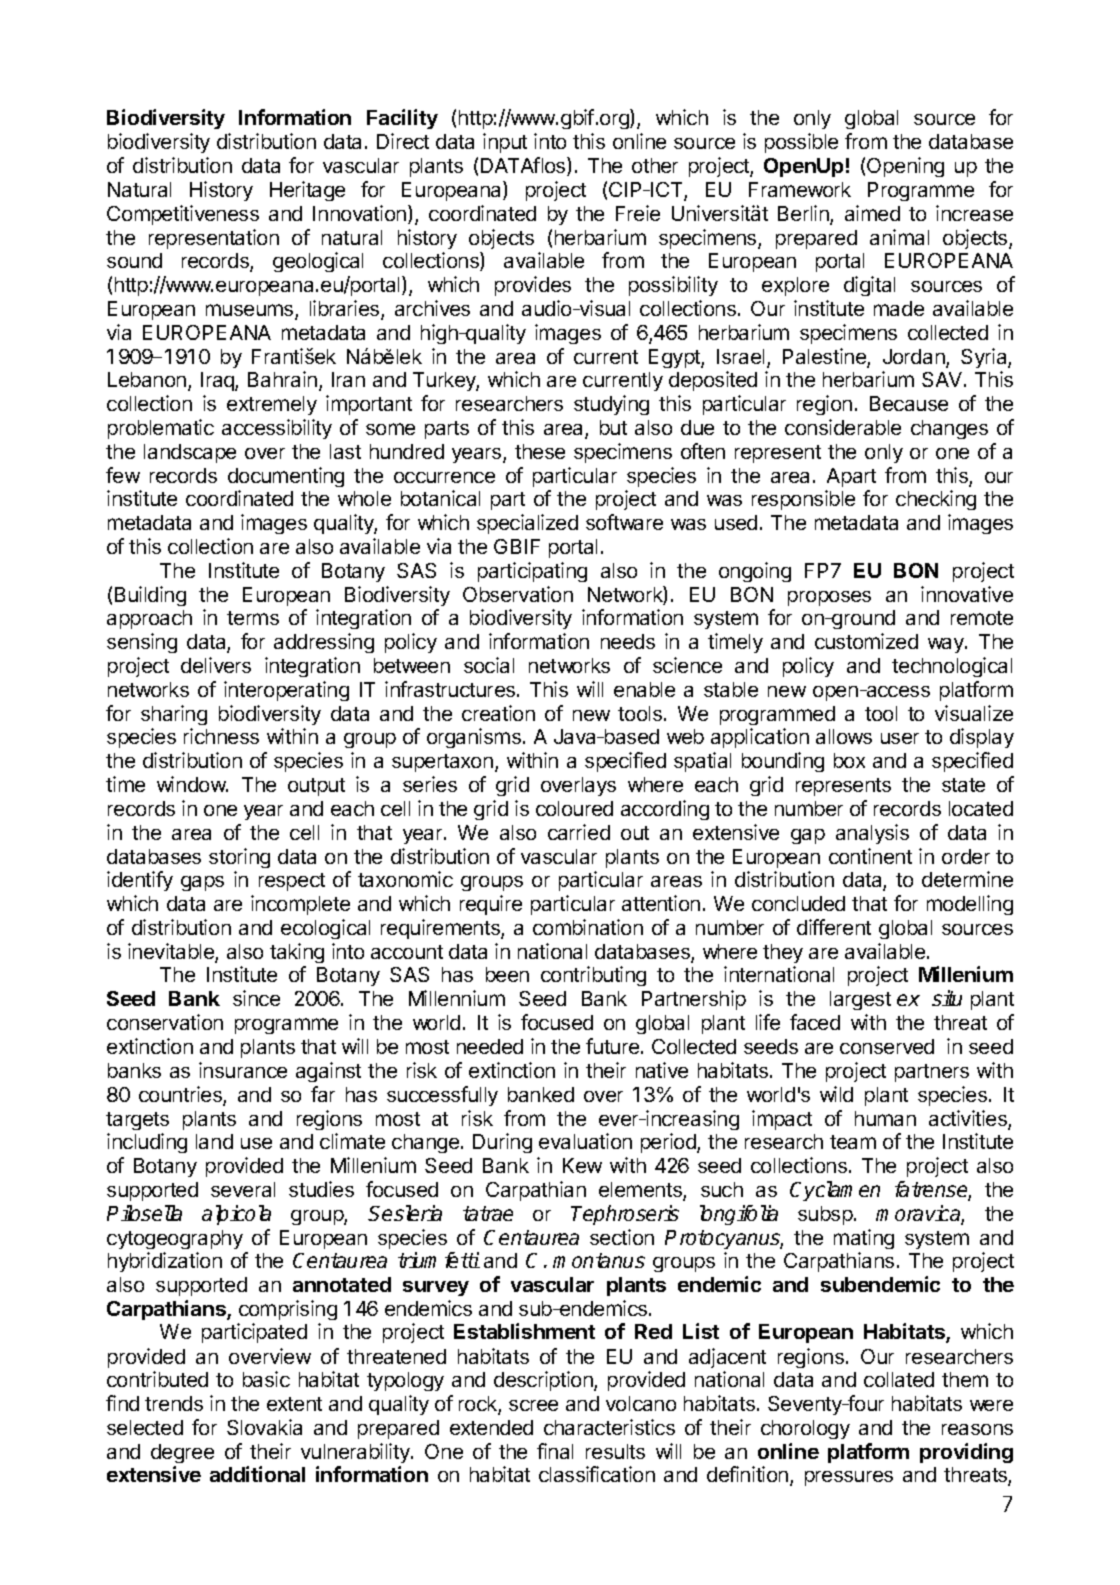 Image resolution: width=1120 pixels, height=1585 pixels. I want to click on including, so click(147, 1143).
